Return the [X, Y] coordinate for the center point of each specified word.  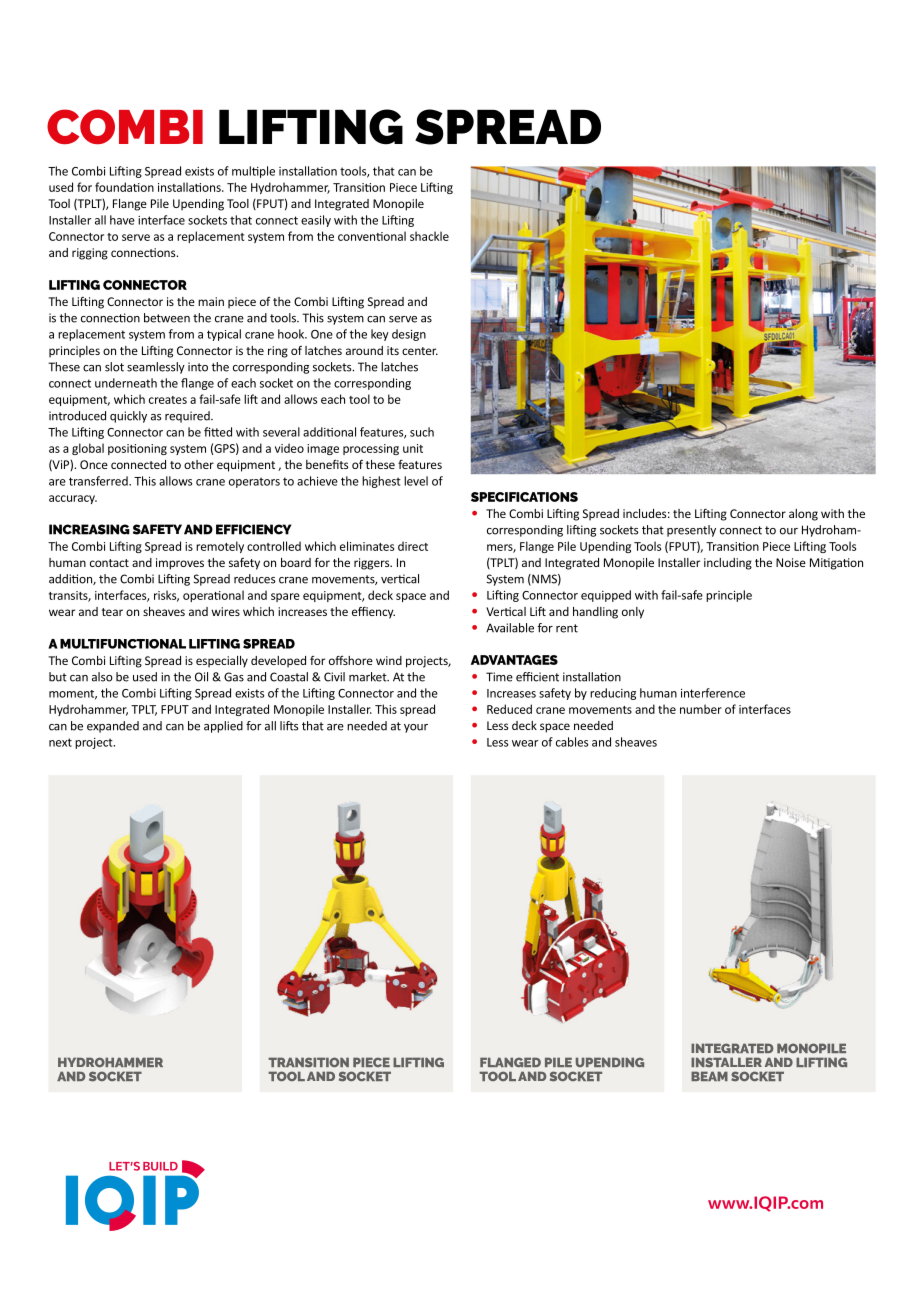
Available [510, 628]
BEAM [709, 1076]
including [728, 564]
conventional [372, 236]
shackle [429, 236]
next [60, 742]
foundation [124, 187]
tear [112, 612]
